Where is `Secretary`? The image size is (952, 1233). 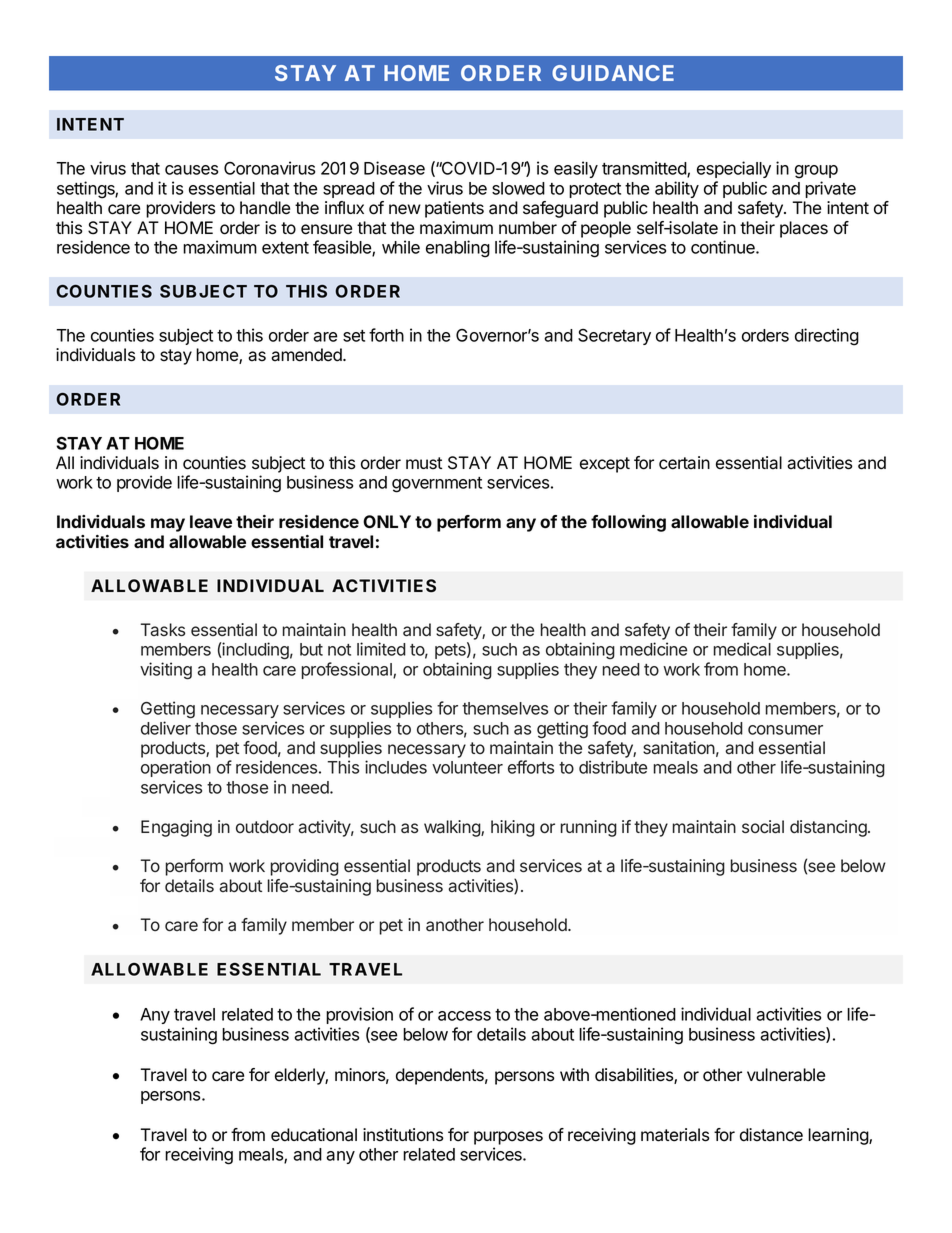
Secretary is located at coordinates (614, 337).
